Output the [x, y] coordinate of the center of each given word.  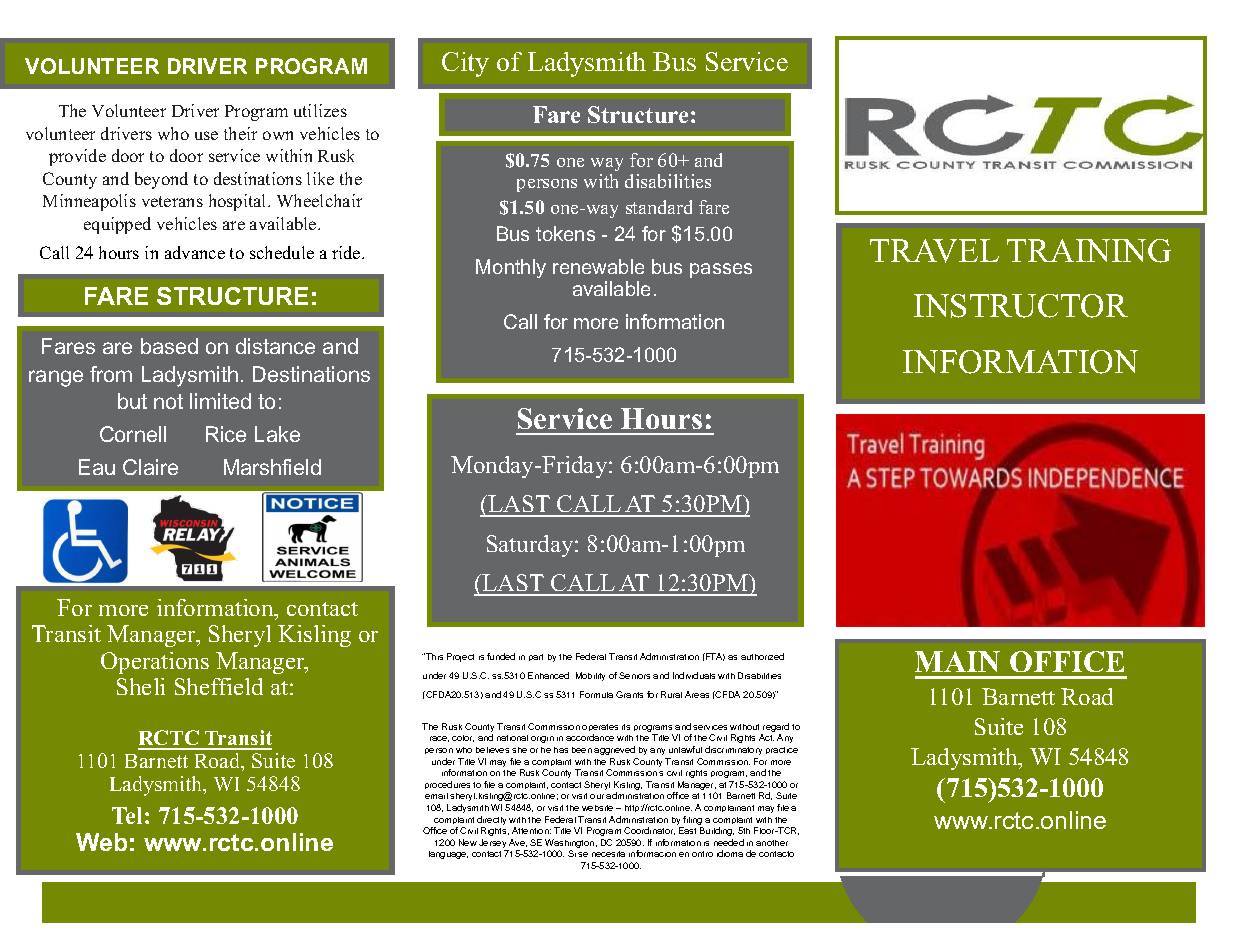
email [436, 796]
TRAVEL [934, 251]
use [206, 135]
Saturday [531, 546]
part [536, 657]
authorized [762, 656]
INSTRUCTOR [1021, 306]
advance [195, 252]
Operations [155, 663]
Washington [571, 845]
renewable [598, 266]
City [465, 64]
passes [721, 270]
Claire [150, 467]
